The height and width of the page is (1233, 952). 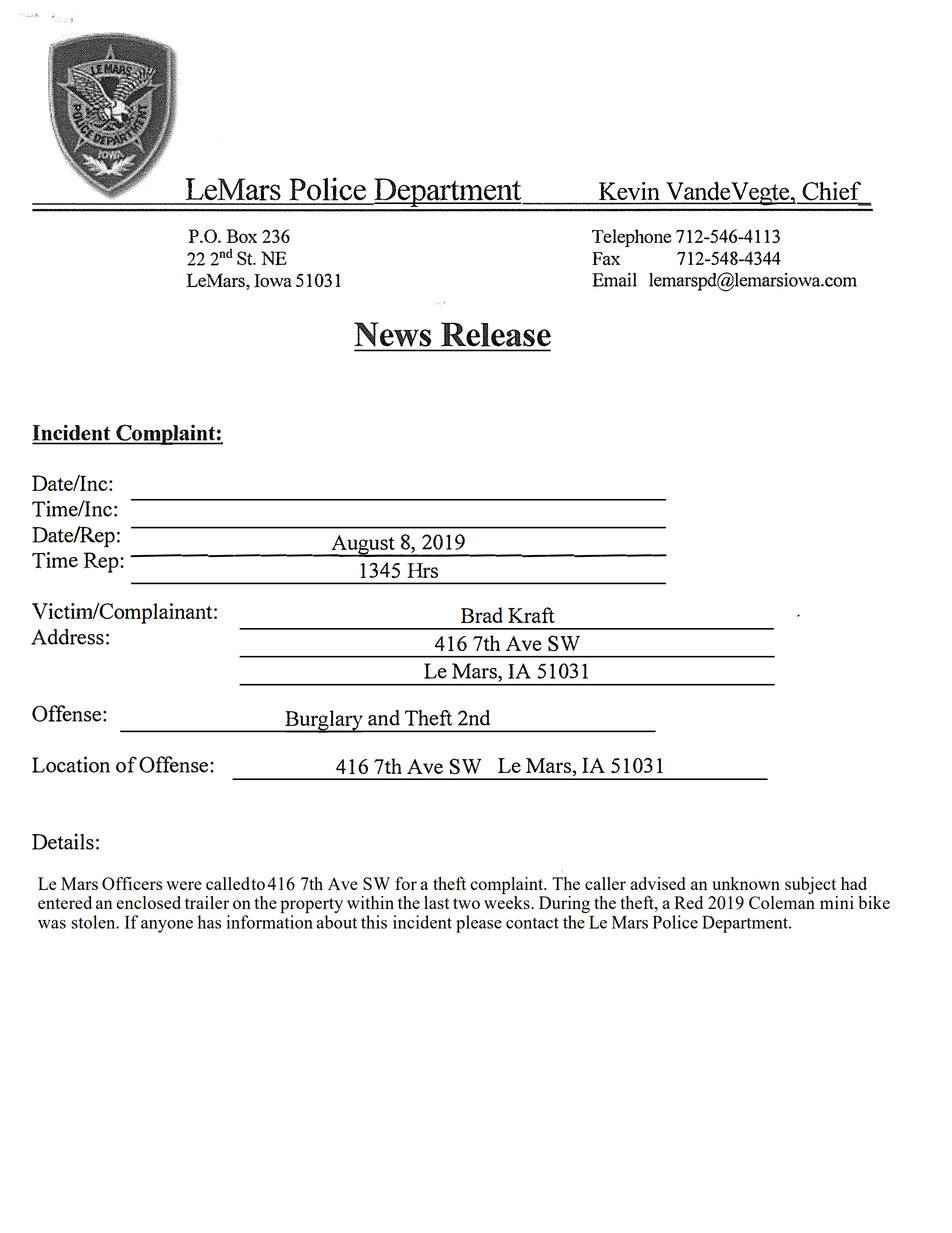 What do you see at coordinates (631, 238) in the page?
I see `Telephone` at bounding box center [631, 238].
